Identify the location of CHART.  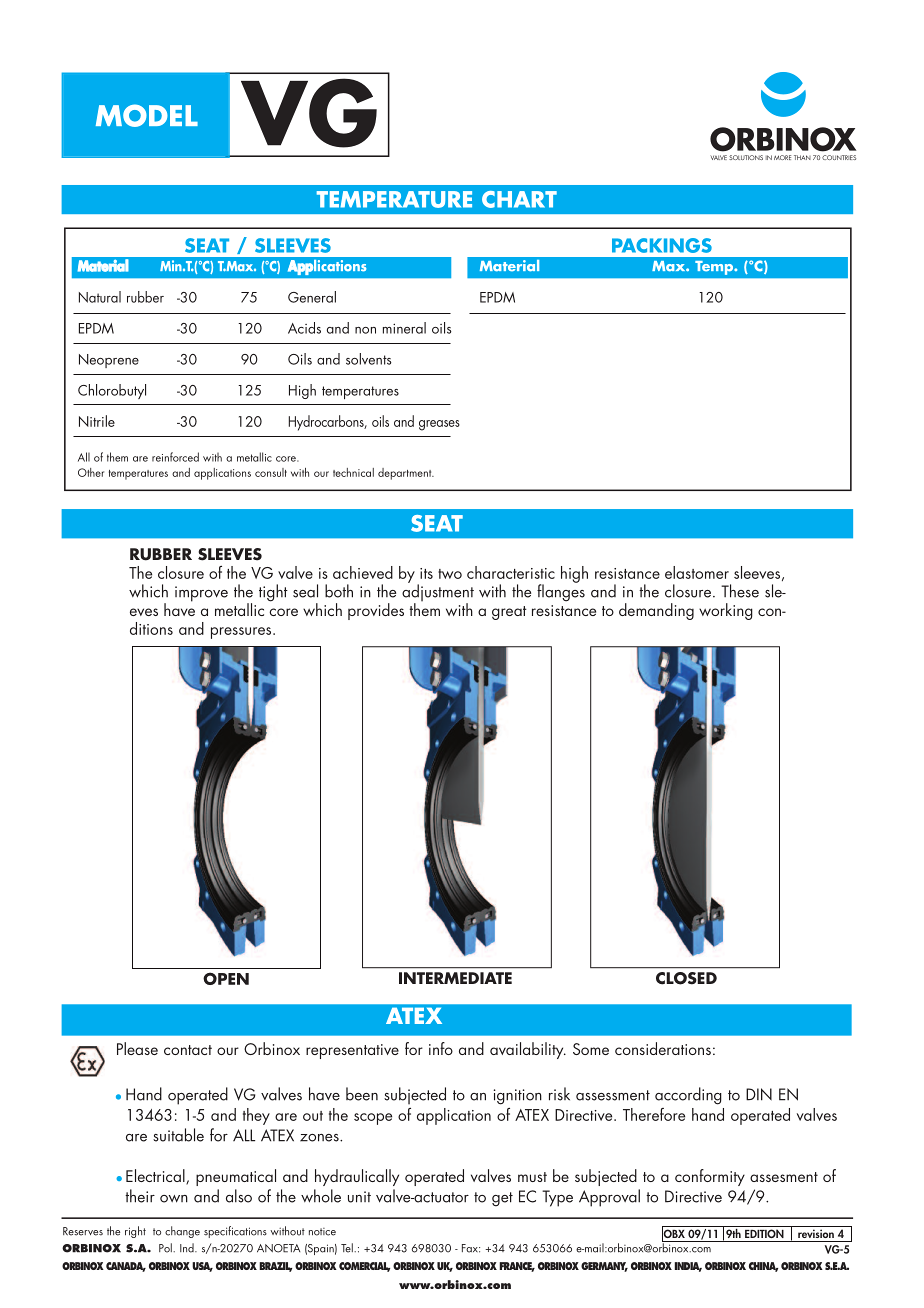
(519, 199).
